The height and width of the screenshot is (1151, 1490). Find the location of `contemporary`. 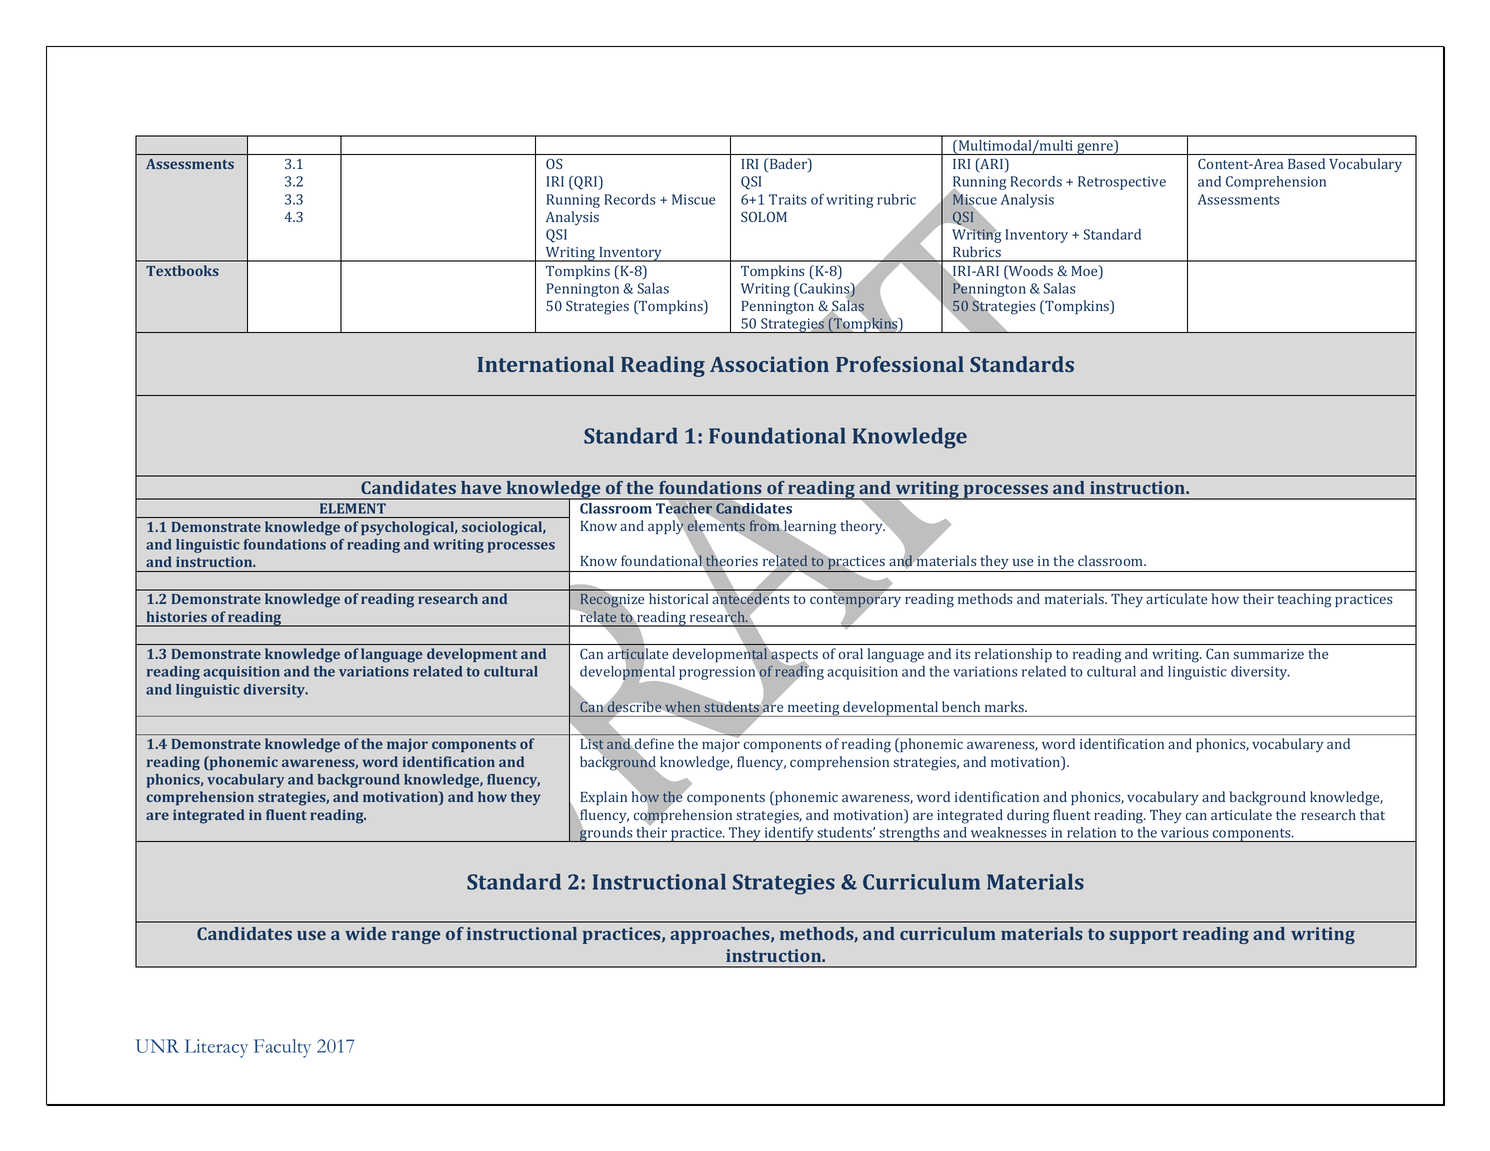

contemporary is located at coordinates (855, 601).
